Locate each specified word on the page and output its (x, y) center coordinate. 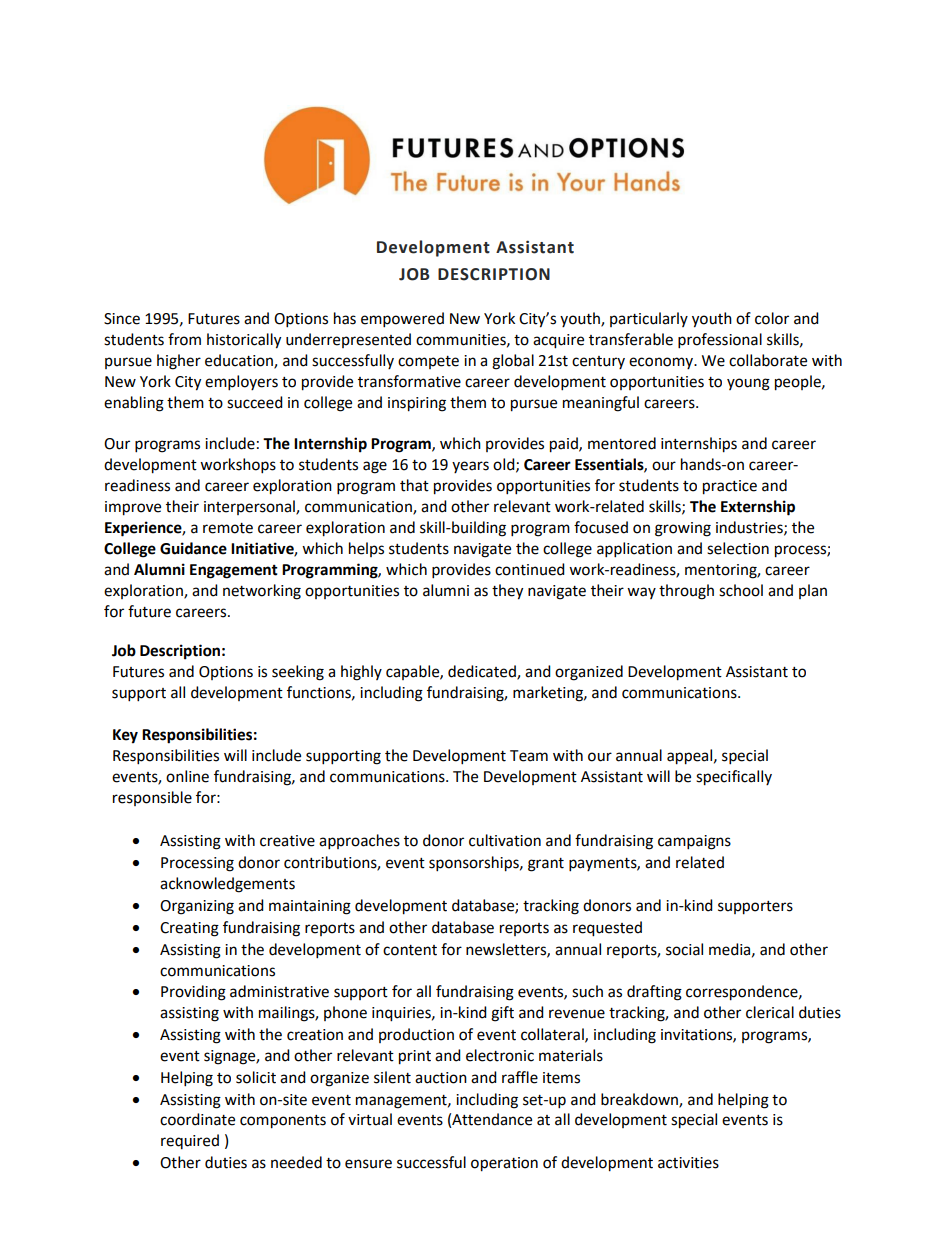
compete (428, 362)
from (184, 339)
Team (529, 756)
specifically (734, 778)
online (187, 776)
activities (688, 1163)
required (190, 1141)
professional (720, 341)
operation (504, 1164)
